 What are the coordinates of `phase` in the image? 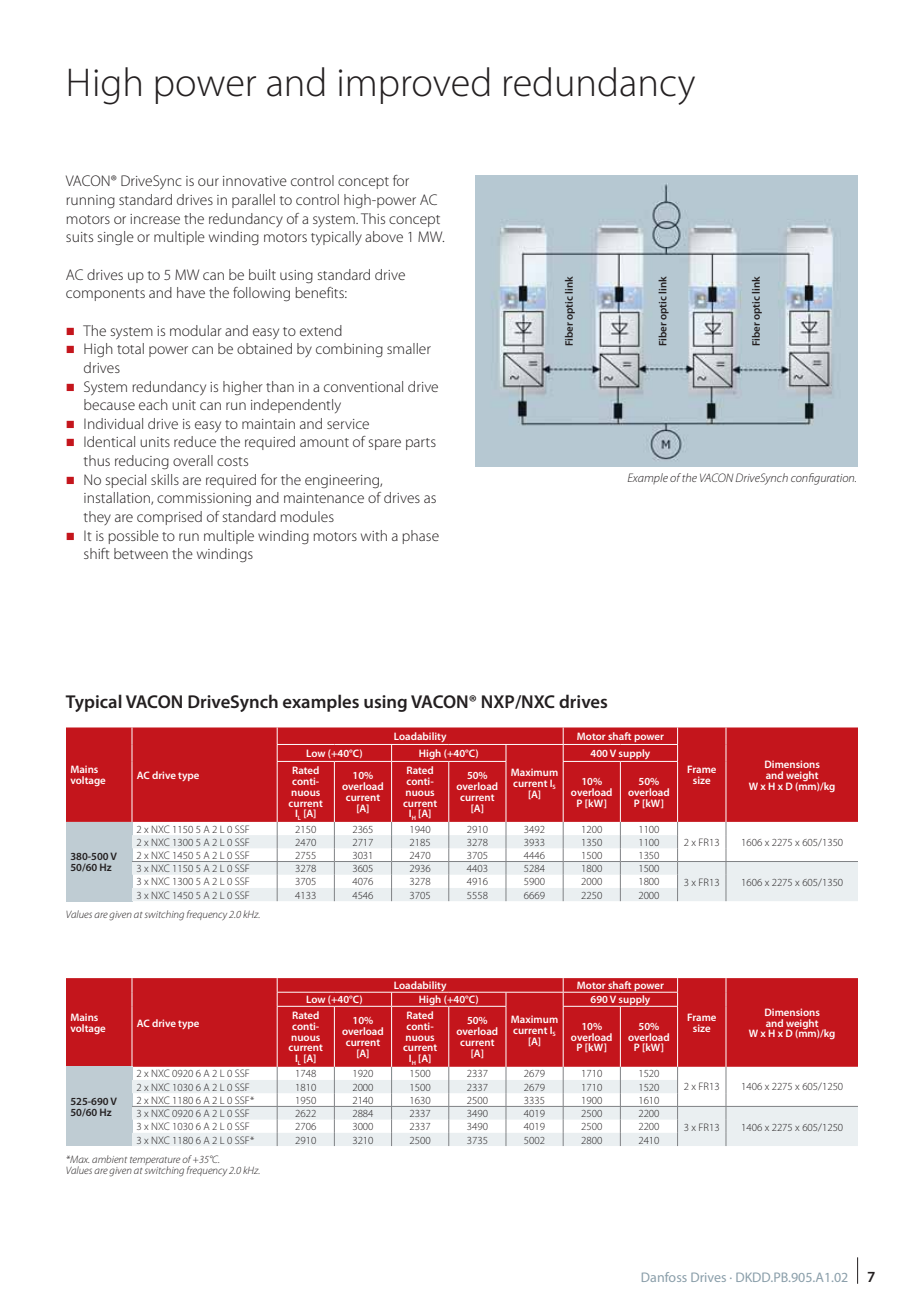 It's located at (420, 537).
